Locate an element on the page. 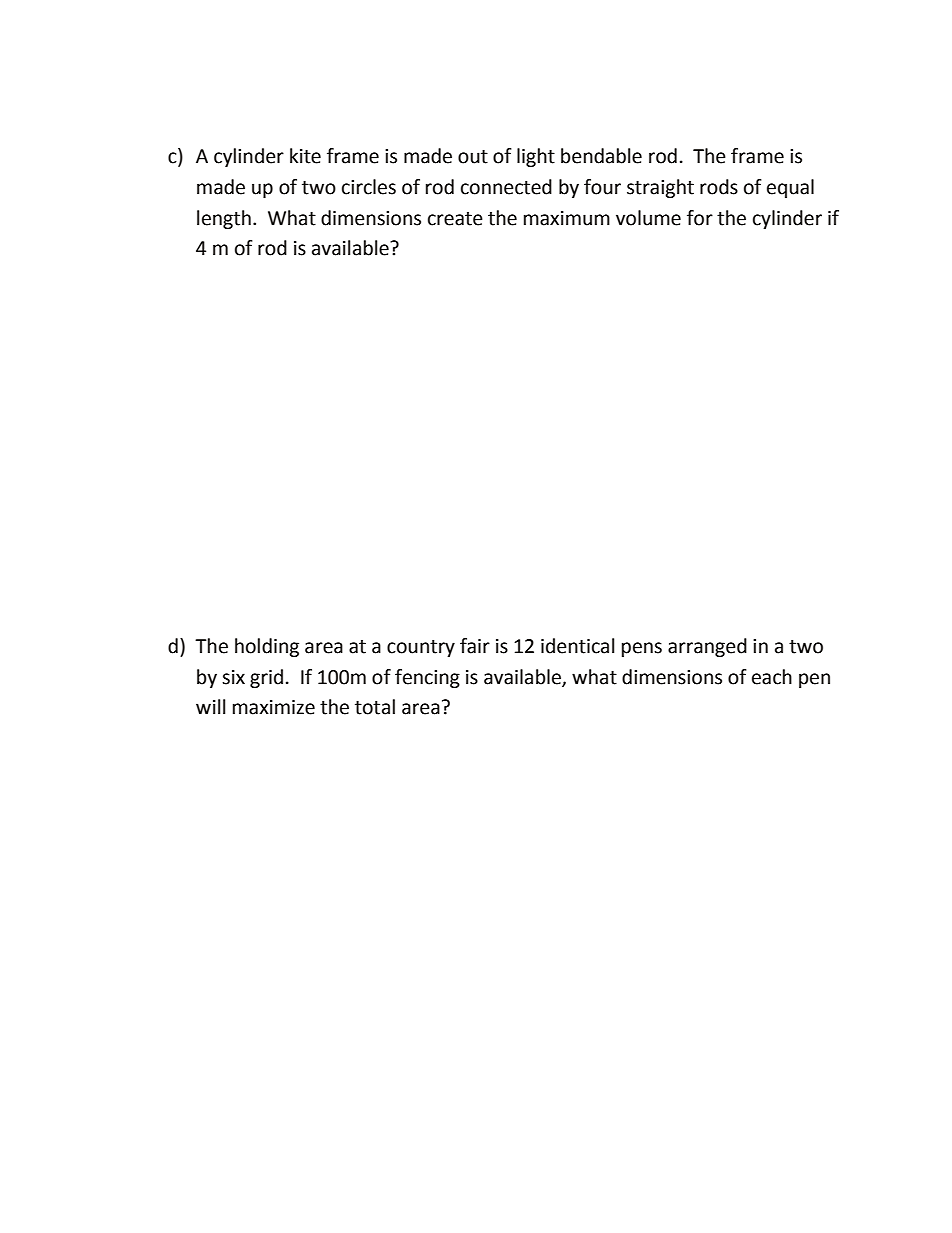 The image size is (952, 1233). each is located at coordinates (772, 677).
